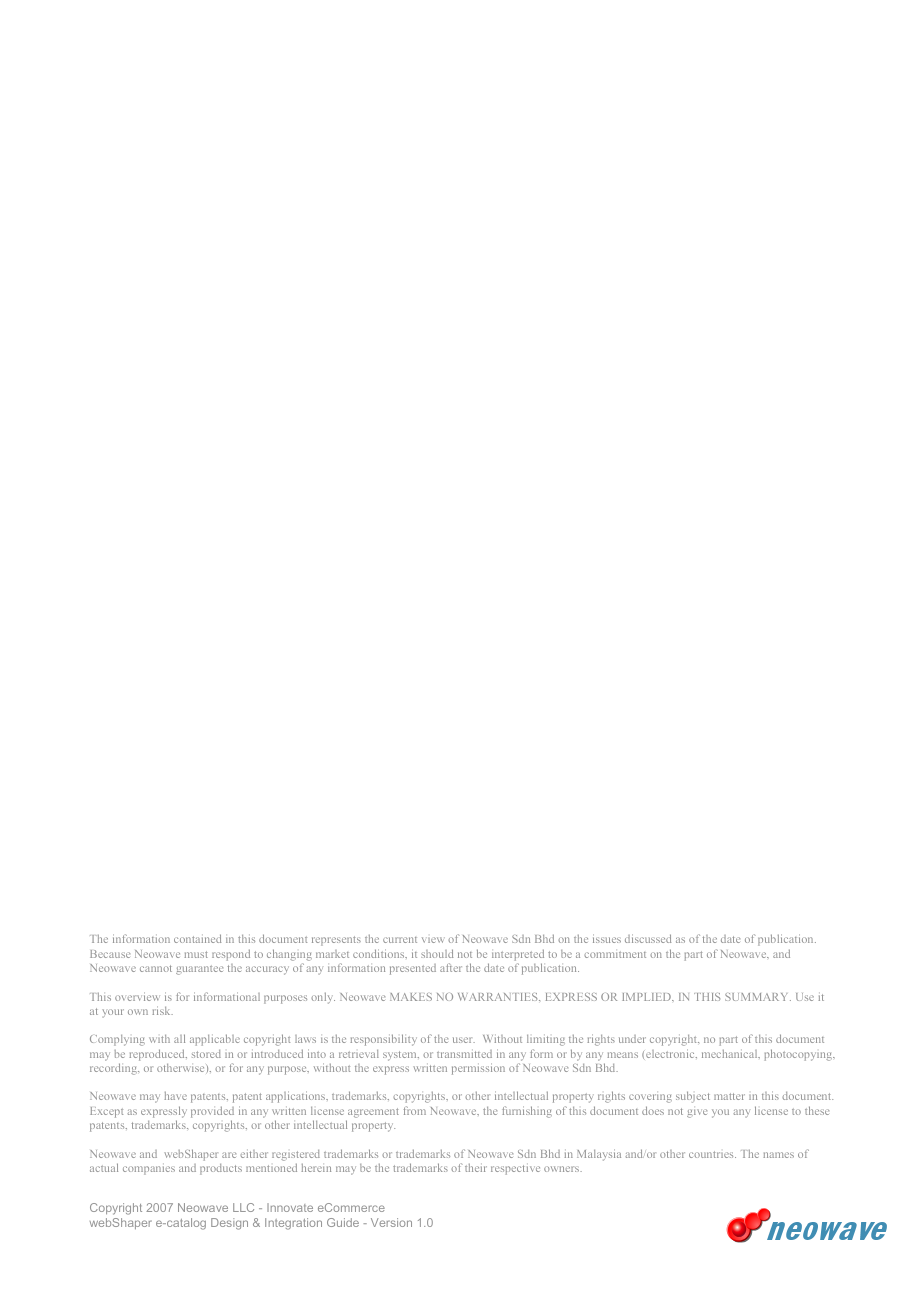 Image resolution: width=924 pixels, height=1308 pixels. I want to click on have, so click(175, 1096).
